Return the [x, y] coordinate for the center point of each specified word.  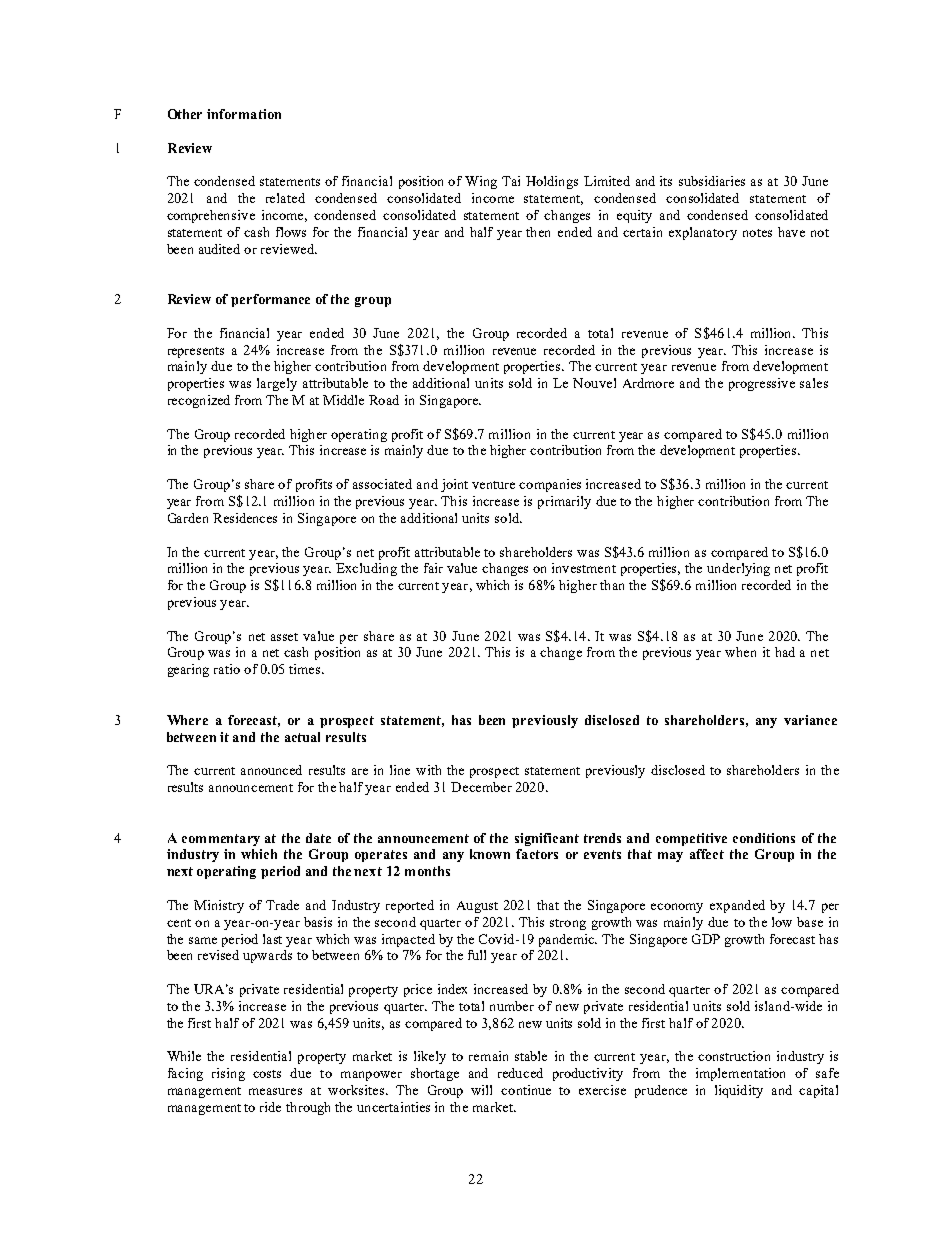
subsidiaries [712, 181]
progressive [762, 384]
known [490, 854]
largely [277, 384]
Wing [481, 182]
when [740, 652]
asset [284, 637]
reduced [520, 1073]
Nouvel [594, 383]
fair [433, 568]
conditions [764, 838]
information [244, 114]
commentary [221, 840]
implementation [740, 1074]
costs [267, 1074]
